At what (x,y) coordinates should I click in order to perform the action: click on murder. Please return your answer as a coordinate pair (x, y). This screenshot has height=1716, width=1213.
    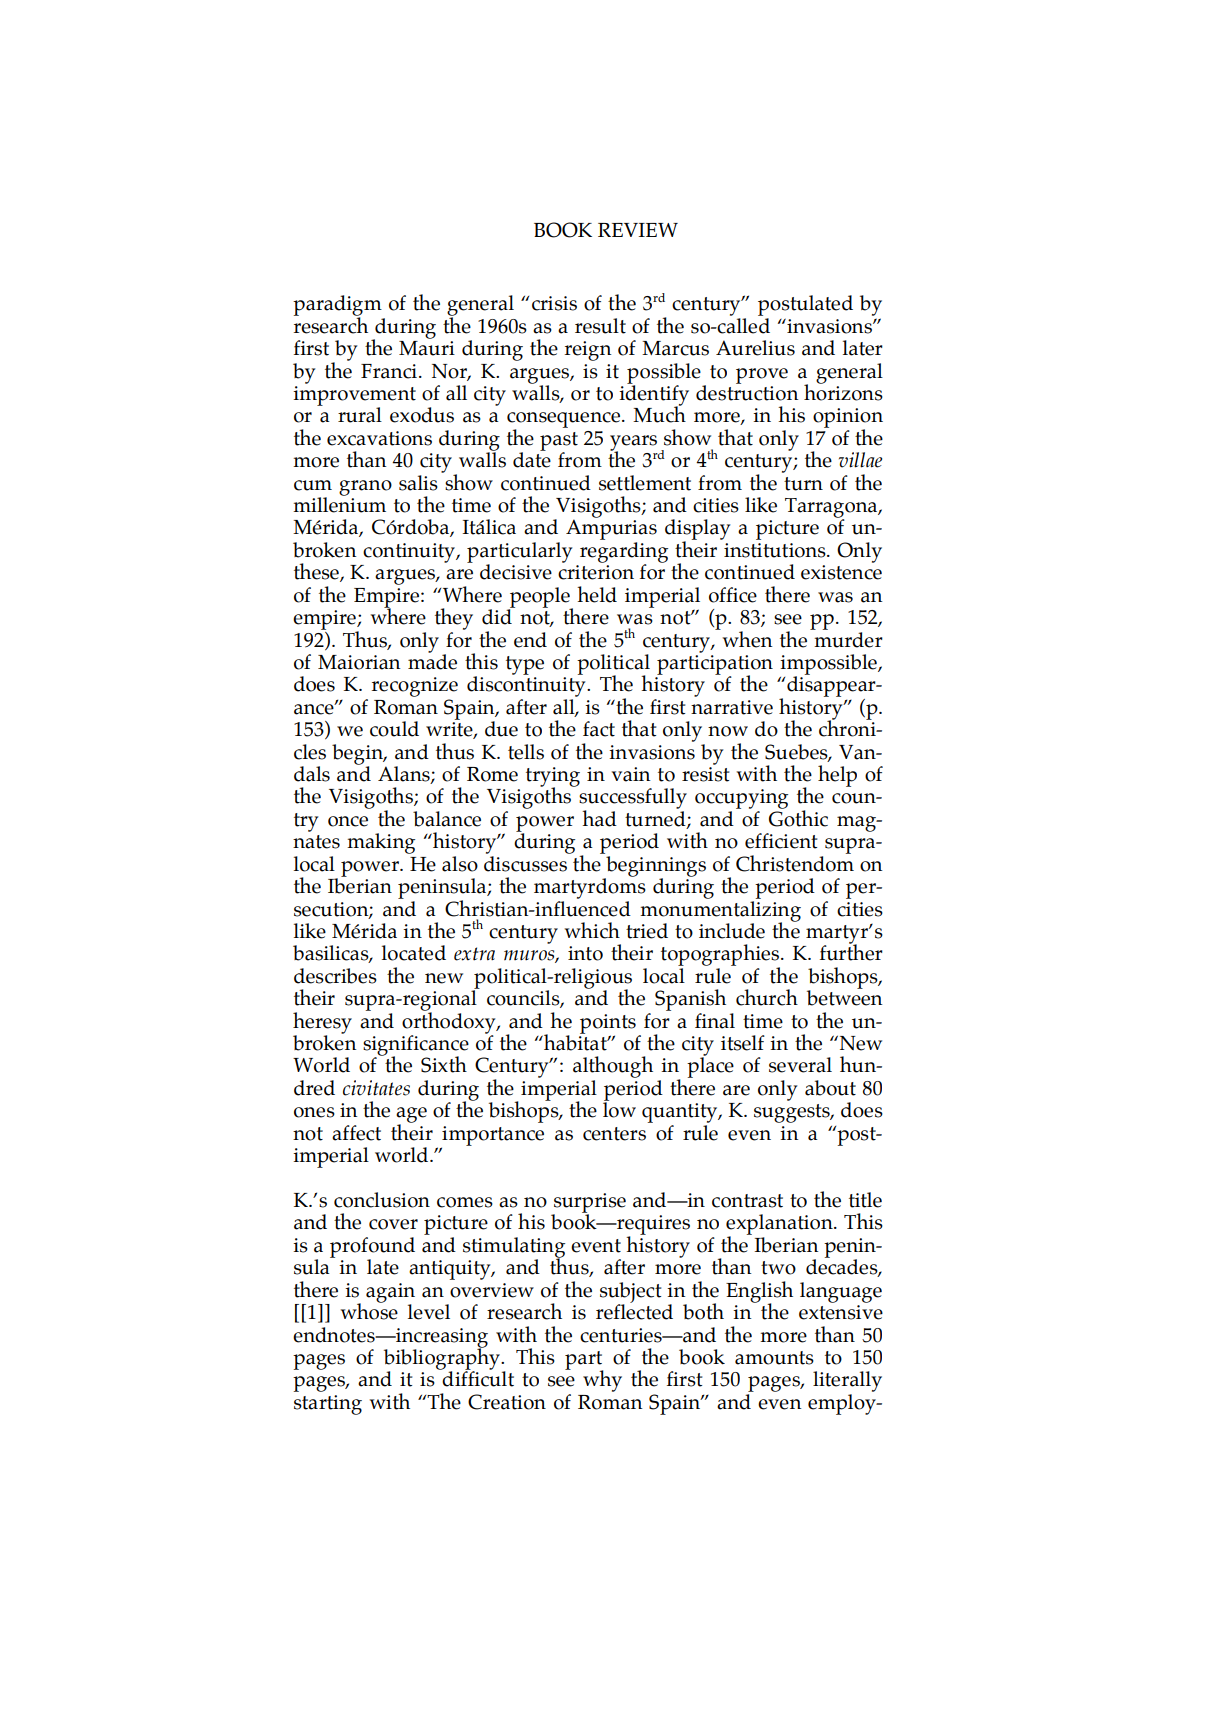
    Looking at the image, I should click on (848, 640).
